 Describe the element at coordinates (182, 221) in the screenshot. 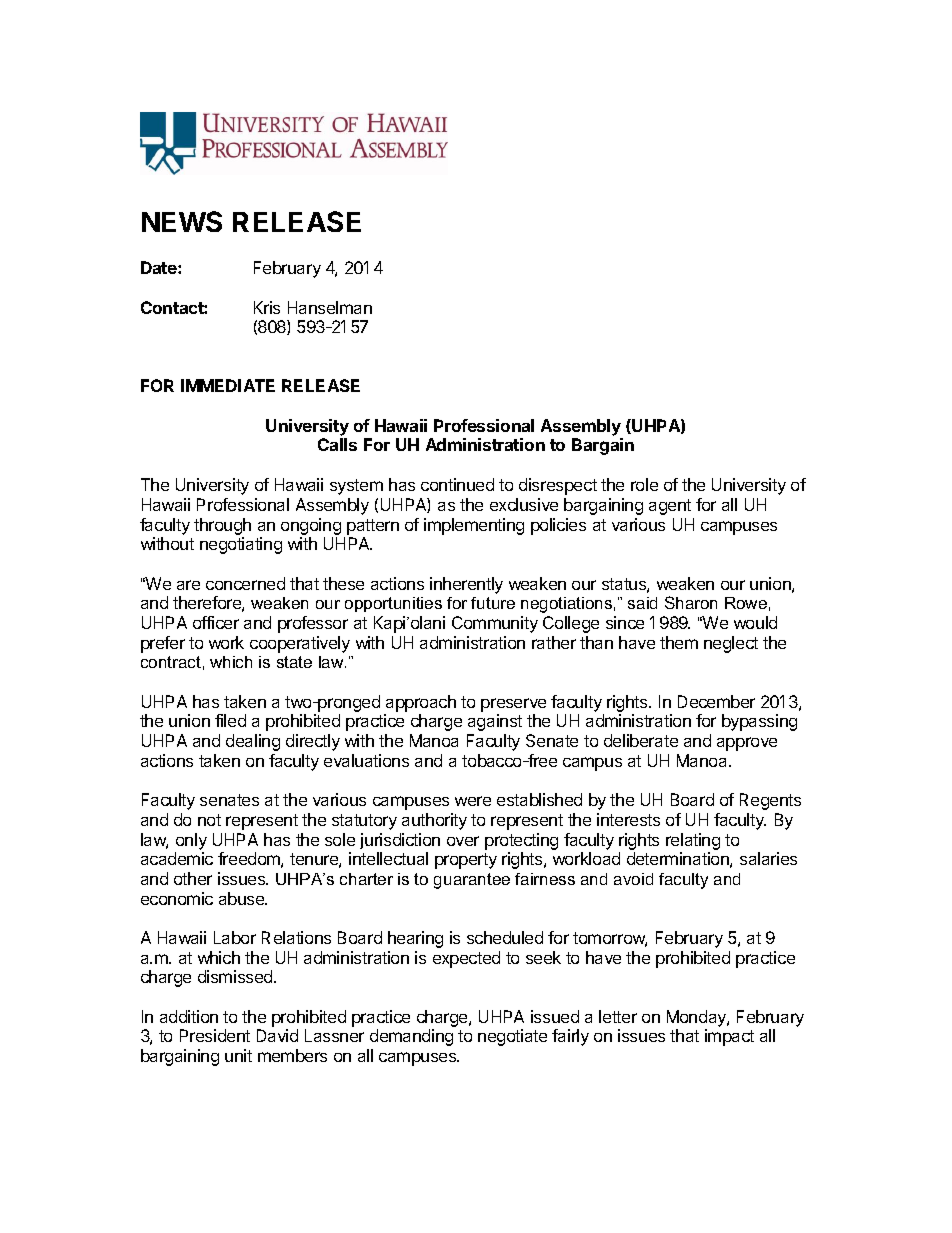

I see `NEWS` at that location.
